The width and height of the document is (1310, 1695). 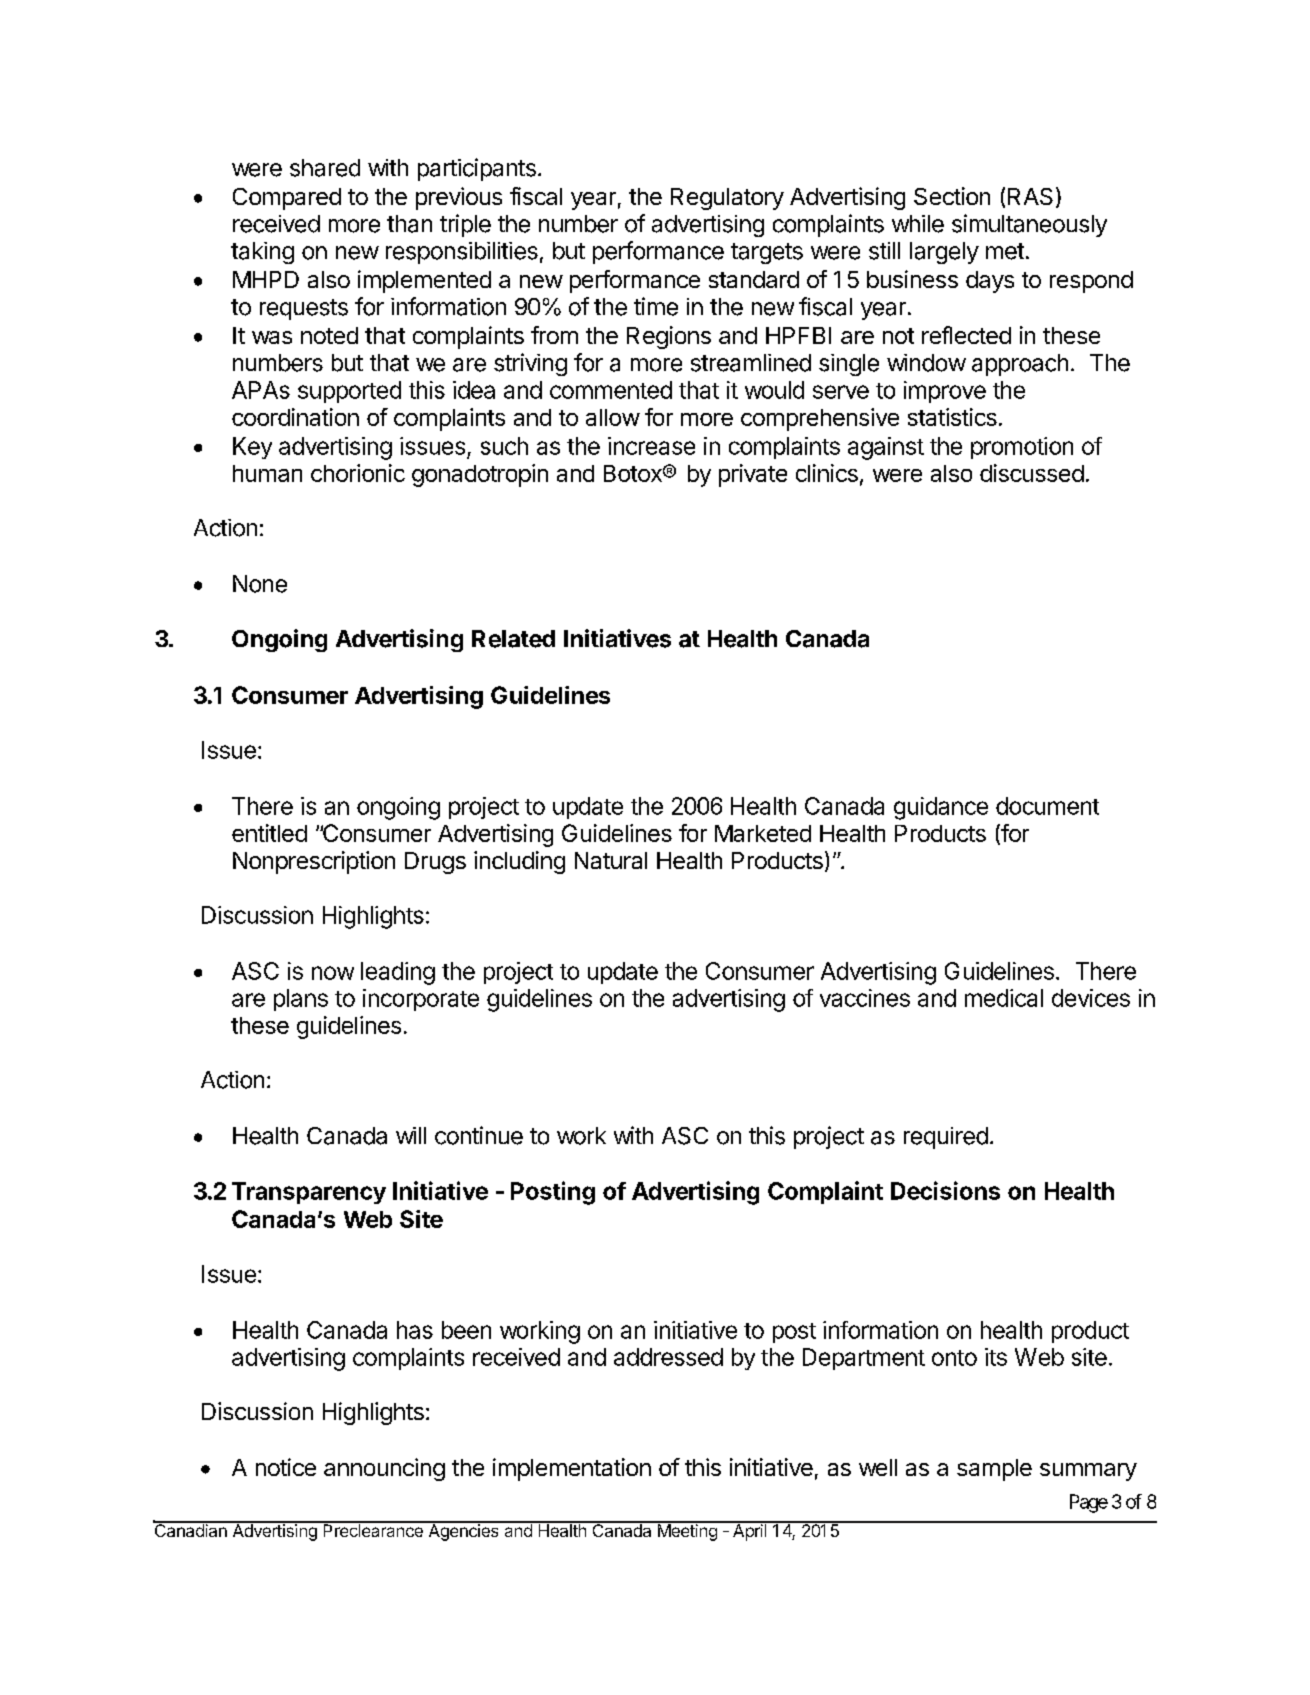 I want to click on chorionic, so click(x=358, y=473).
